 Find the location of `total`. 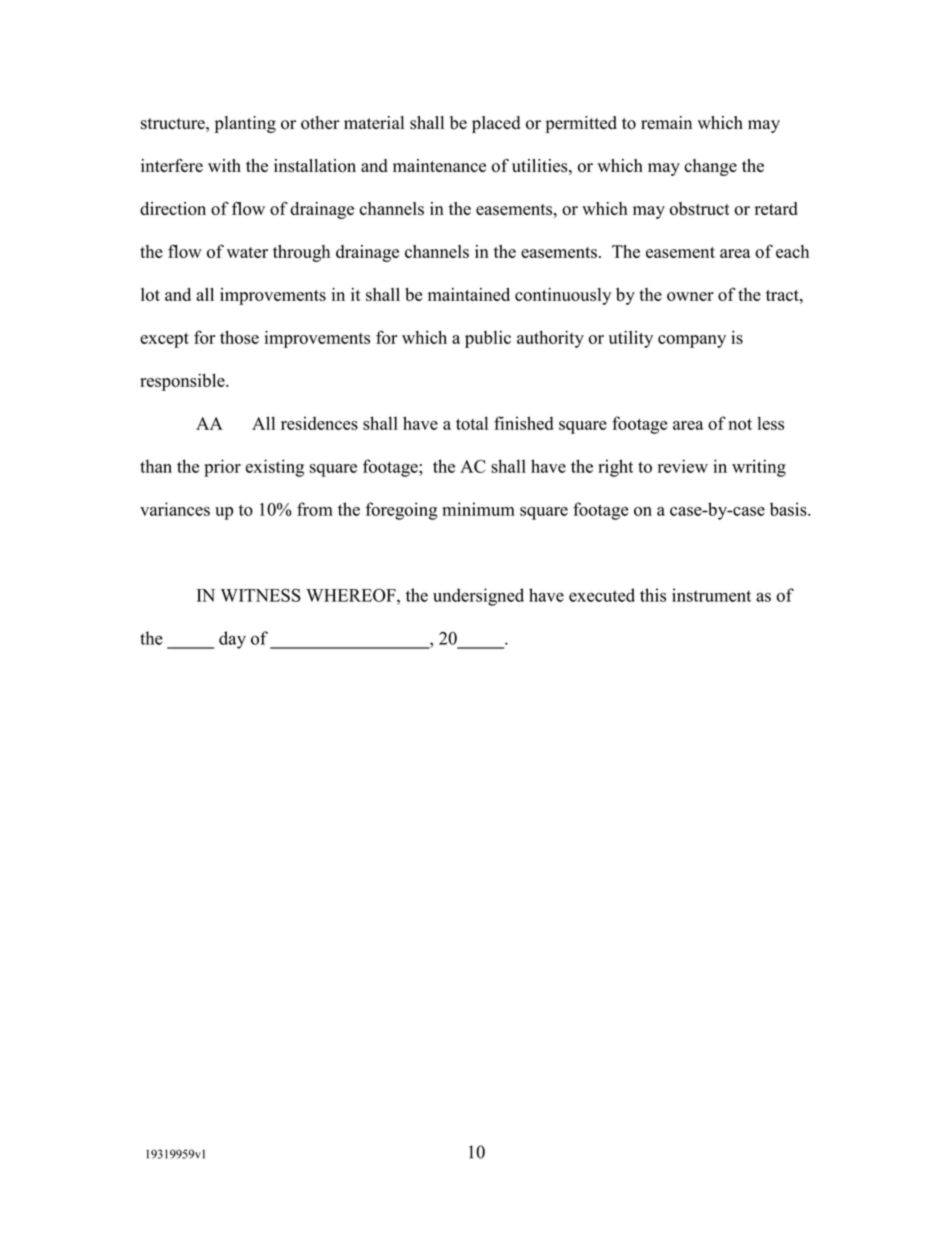

total is located at coordinates (472, 423).
